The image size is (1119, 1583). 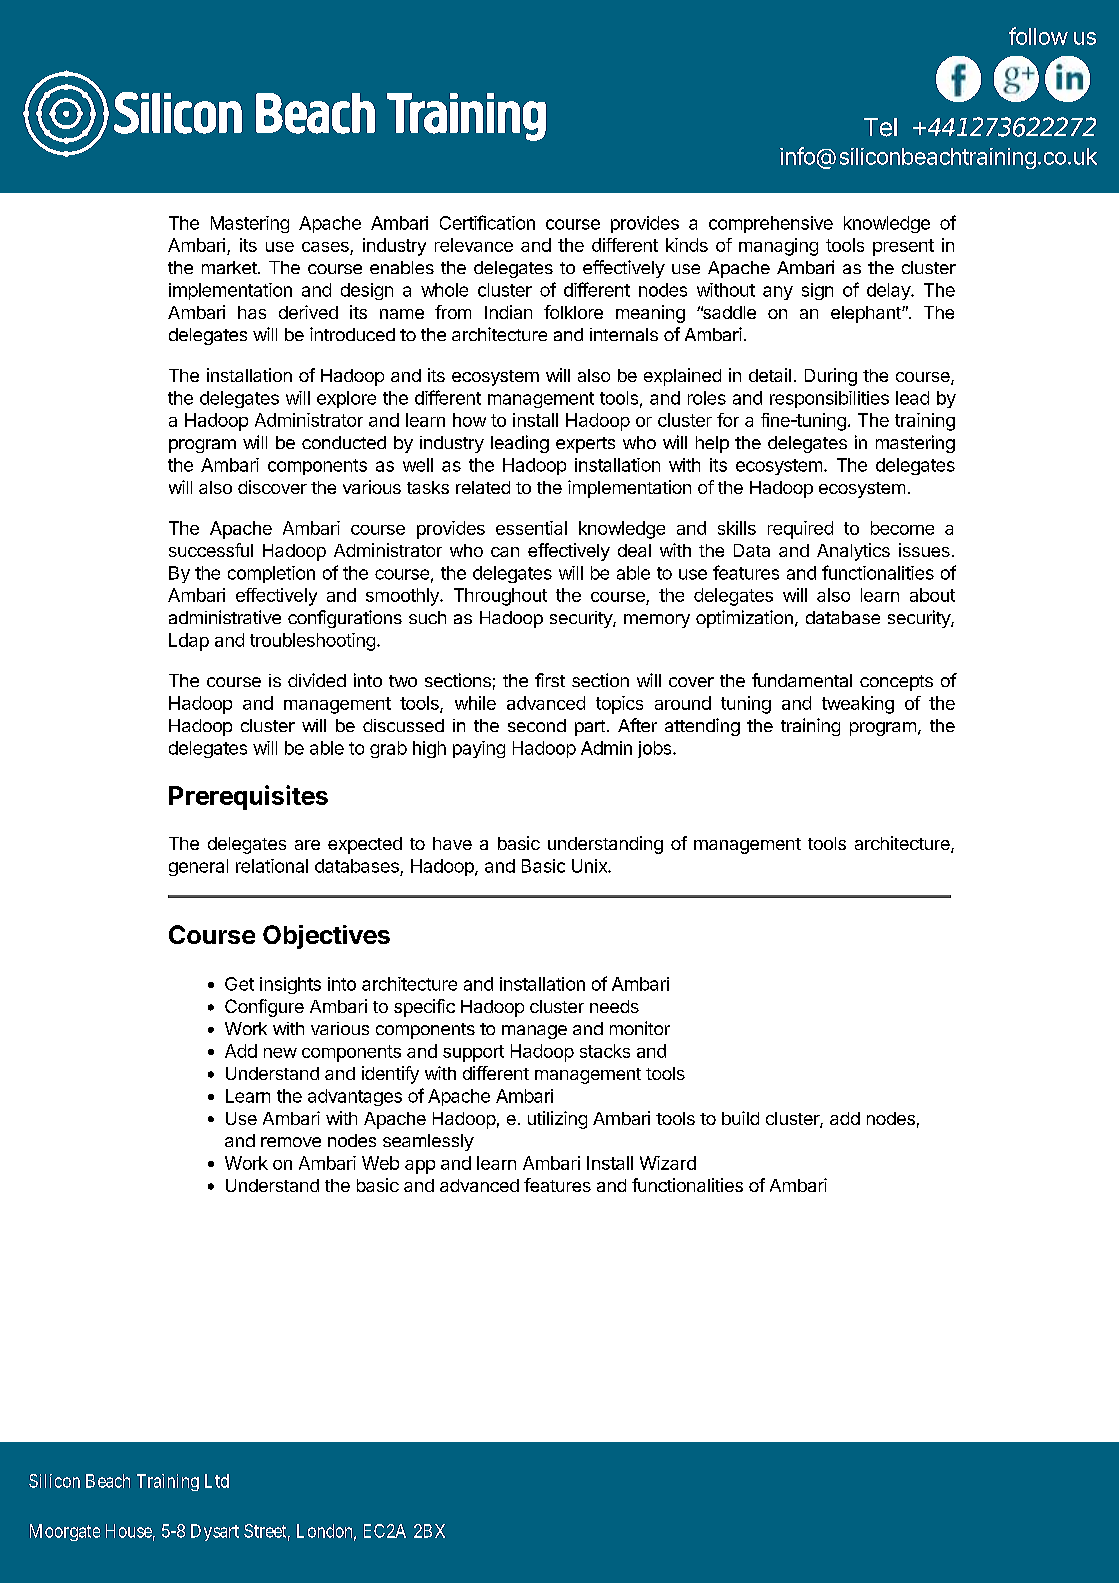 I want to click on issues, so click(x=924, y=550).
